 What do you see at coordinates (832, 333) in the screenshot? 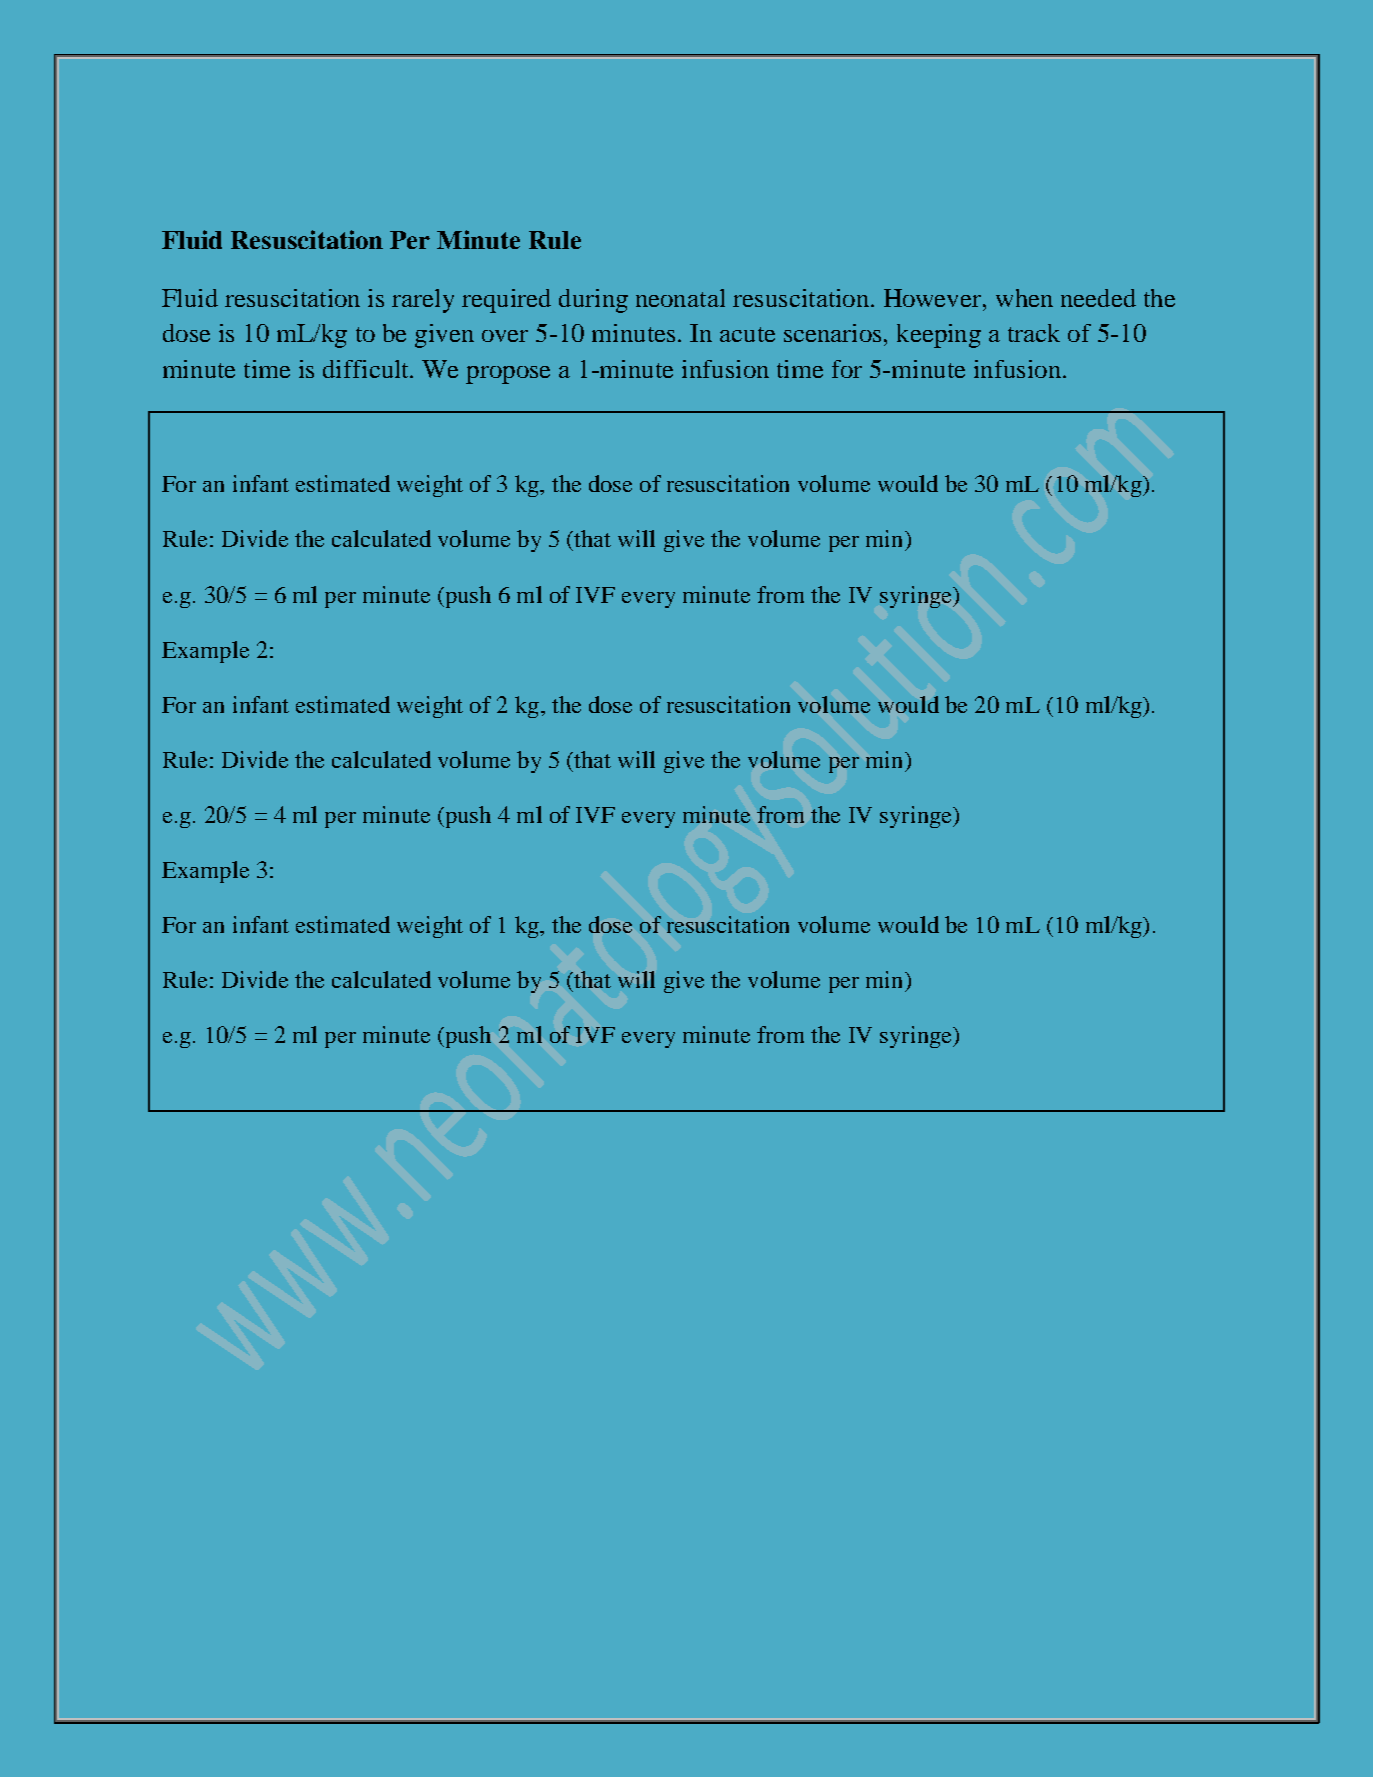
I see `scenarios` at bounding box center [832, 333].
